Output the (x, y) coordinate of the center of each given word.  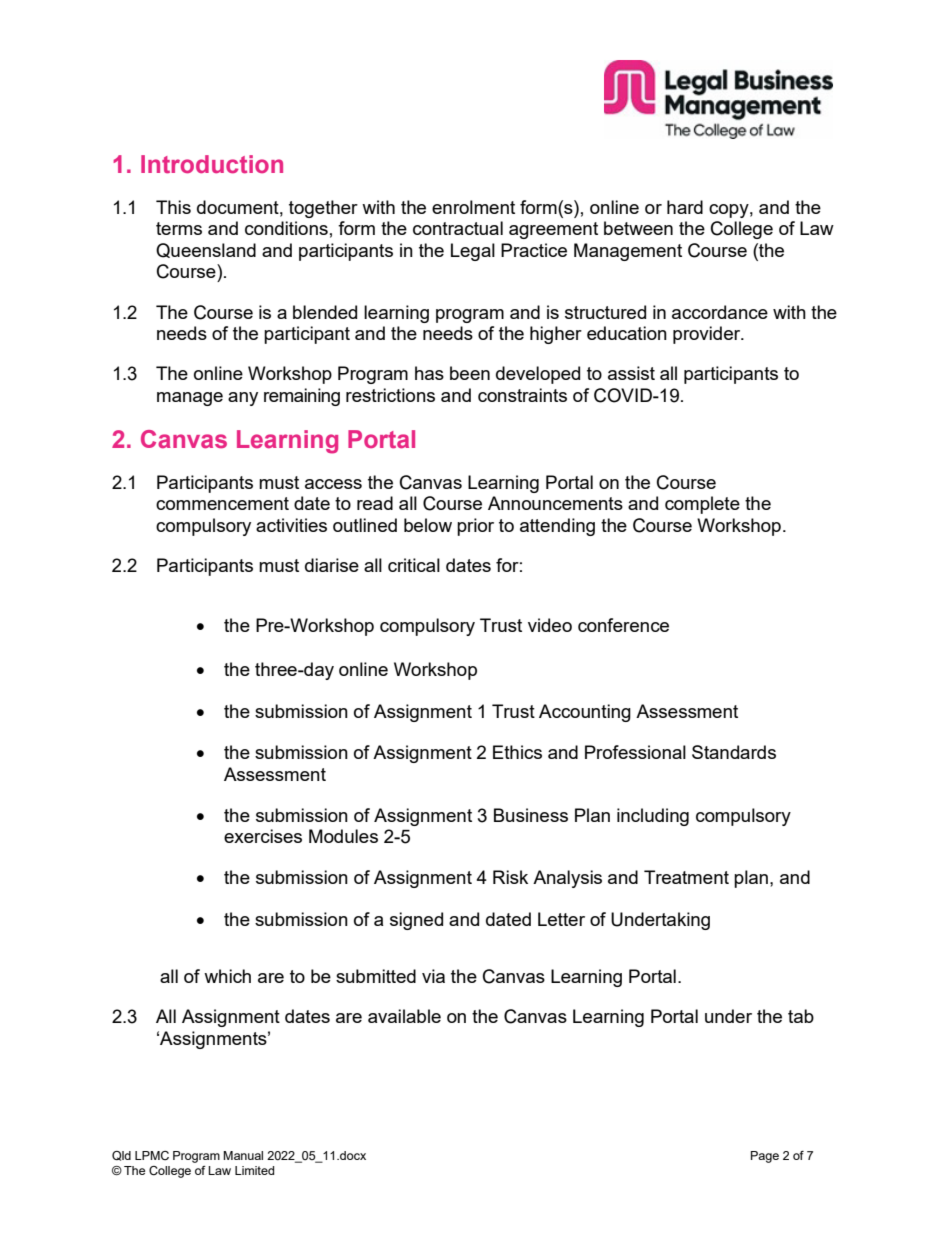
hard (685, 207)
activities (291, 525)
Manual (243, 1155)
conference (623, 625)
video (550, 625)
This (173, 207)
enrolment (473, 207)
